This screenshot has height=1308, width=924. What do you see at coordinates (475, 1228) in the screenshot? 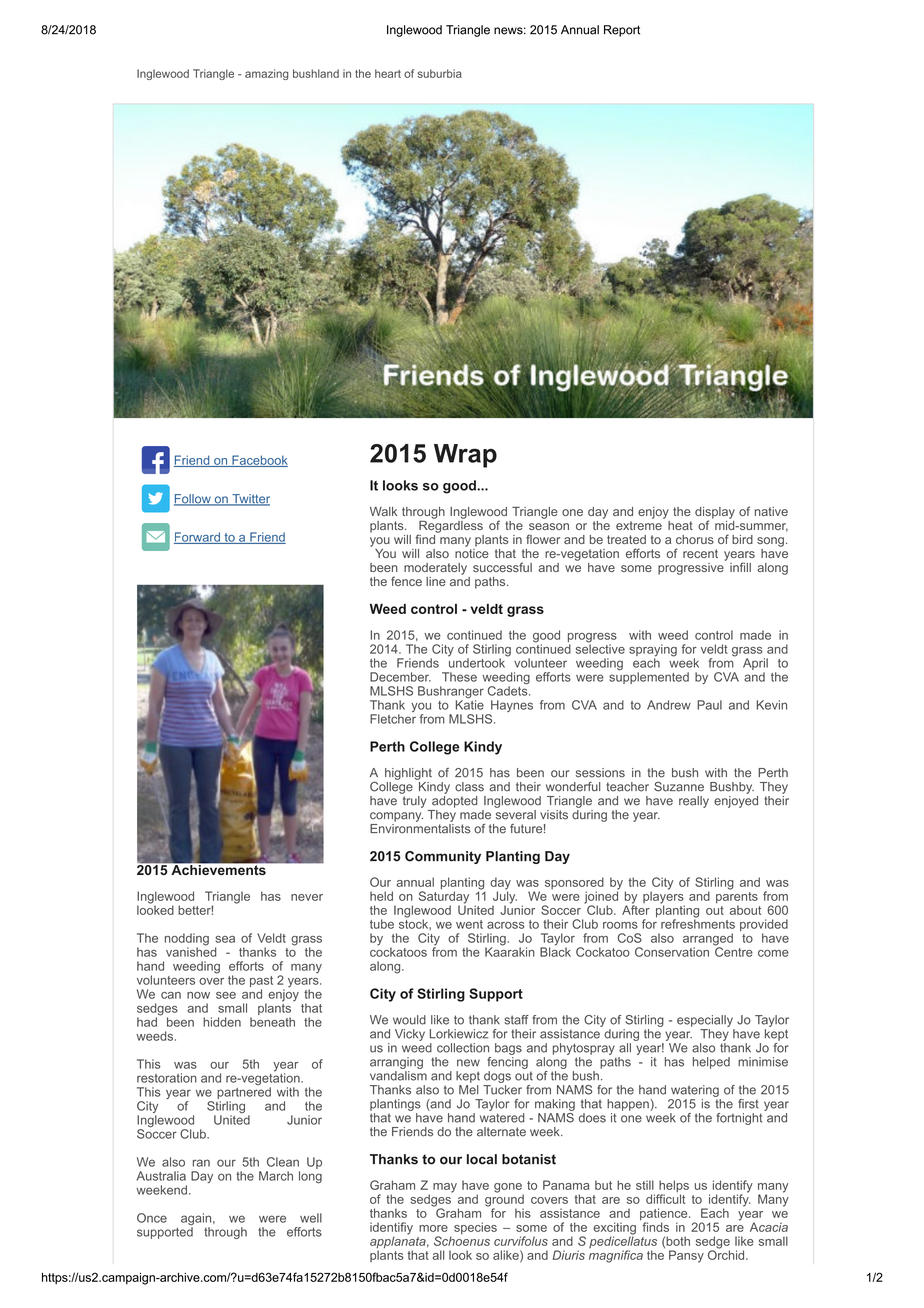
I see `species` at bounding box center [475, 1228].
